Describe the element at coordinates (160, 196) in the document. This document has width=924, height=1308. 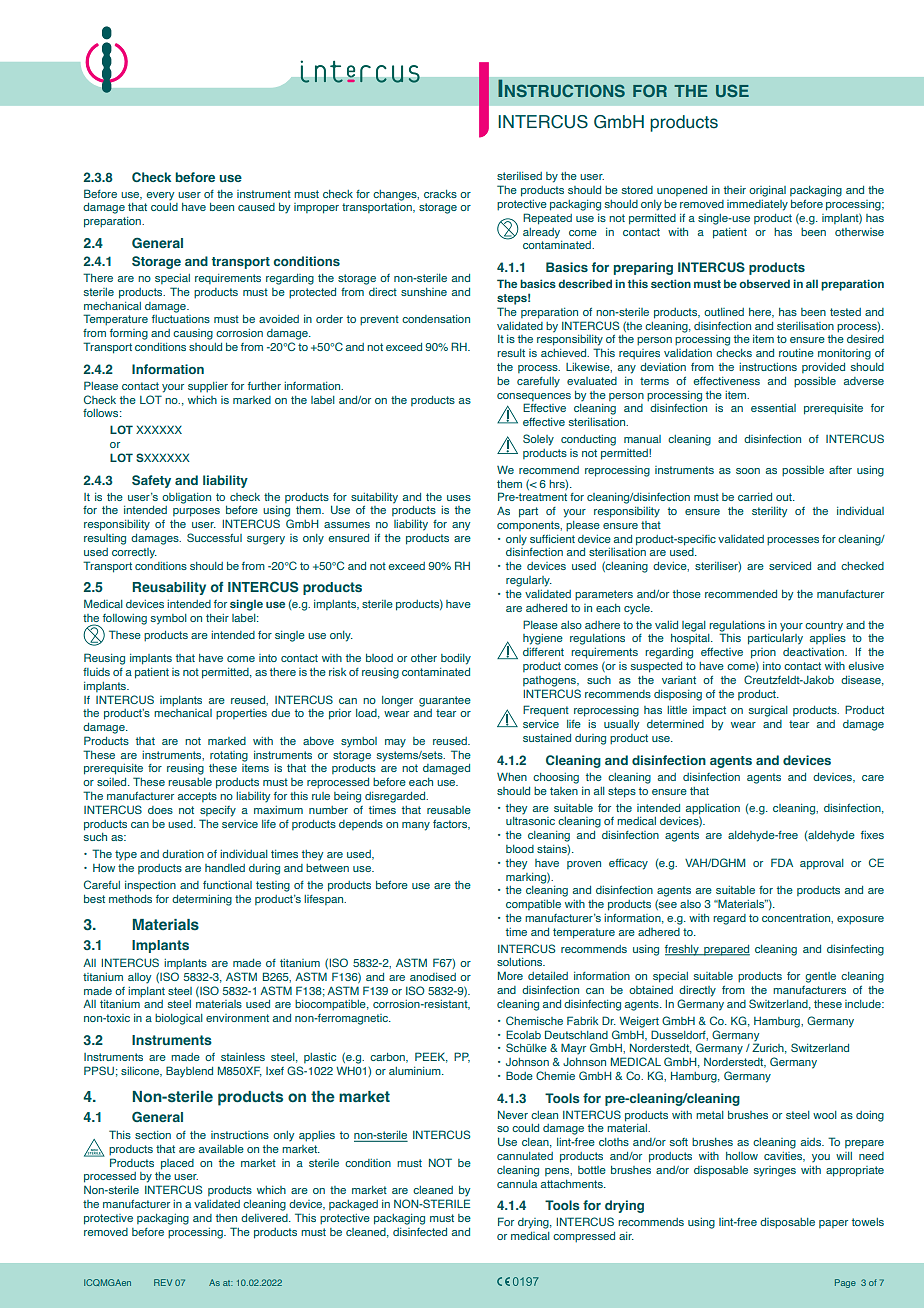
I see `every` at that location.
